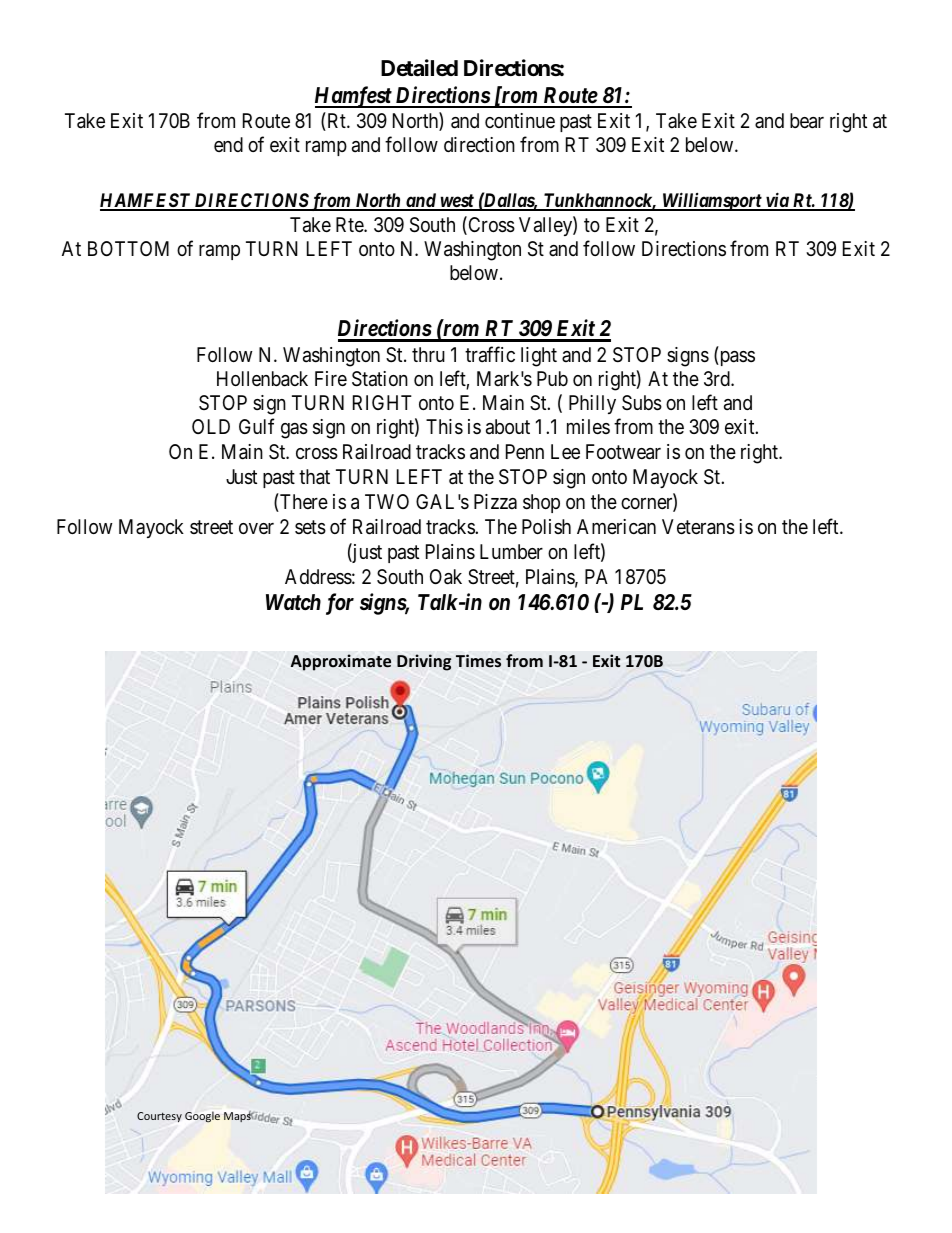 This screenshot has height=1233, width=952. Describe the element at coordinates (444, 427) in the screenshot. I see `This` at that location.
